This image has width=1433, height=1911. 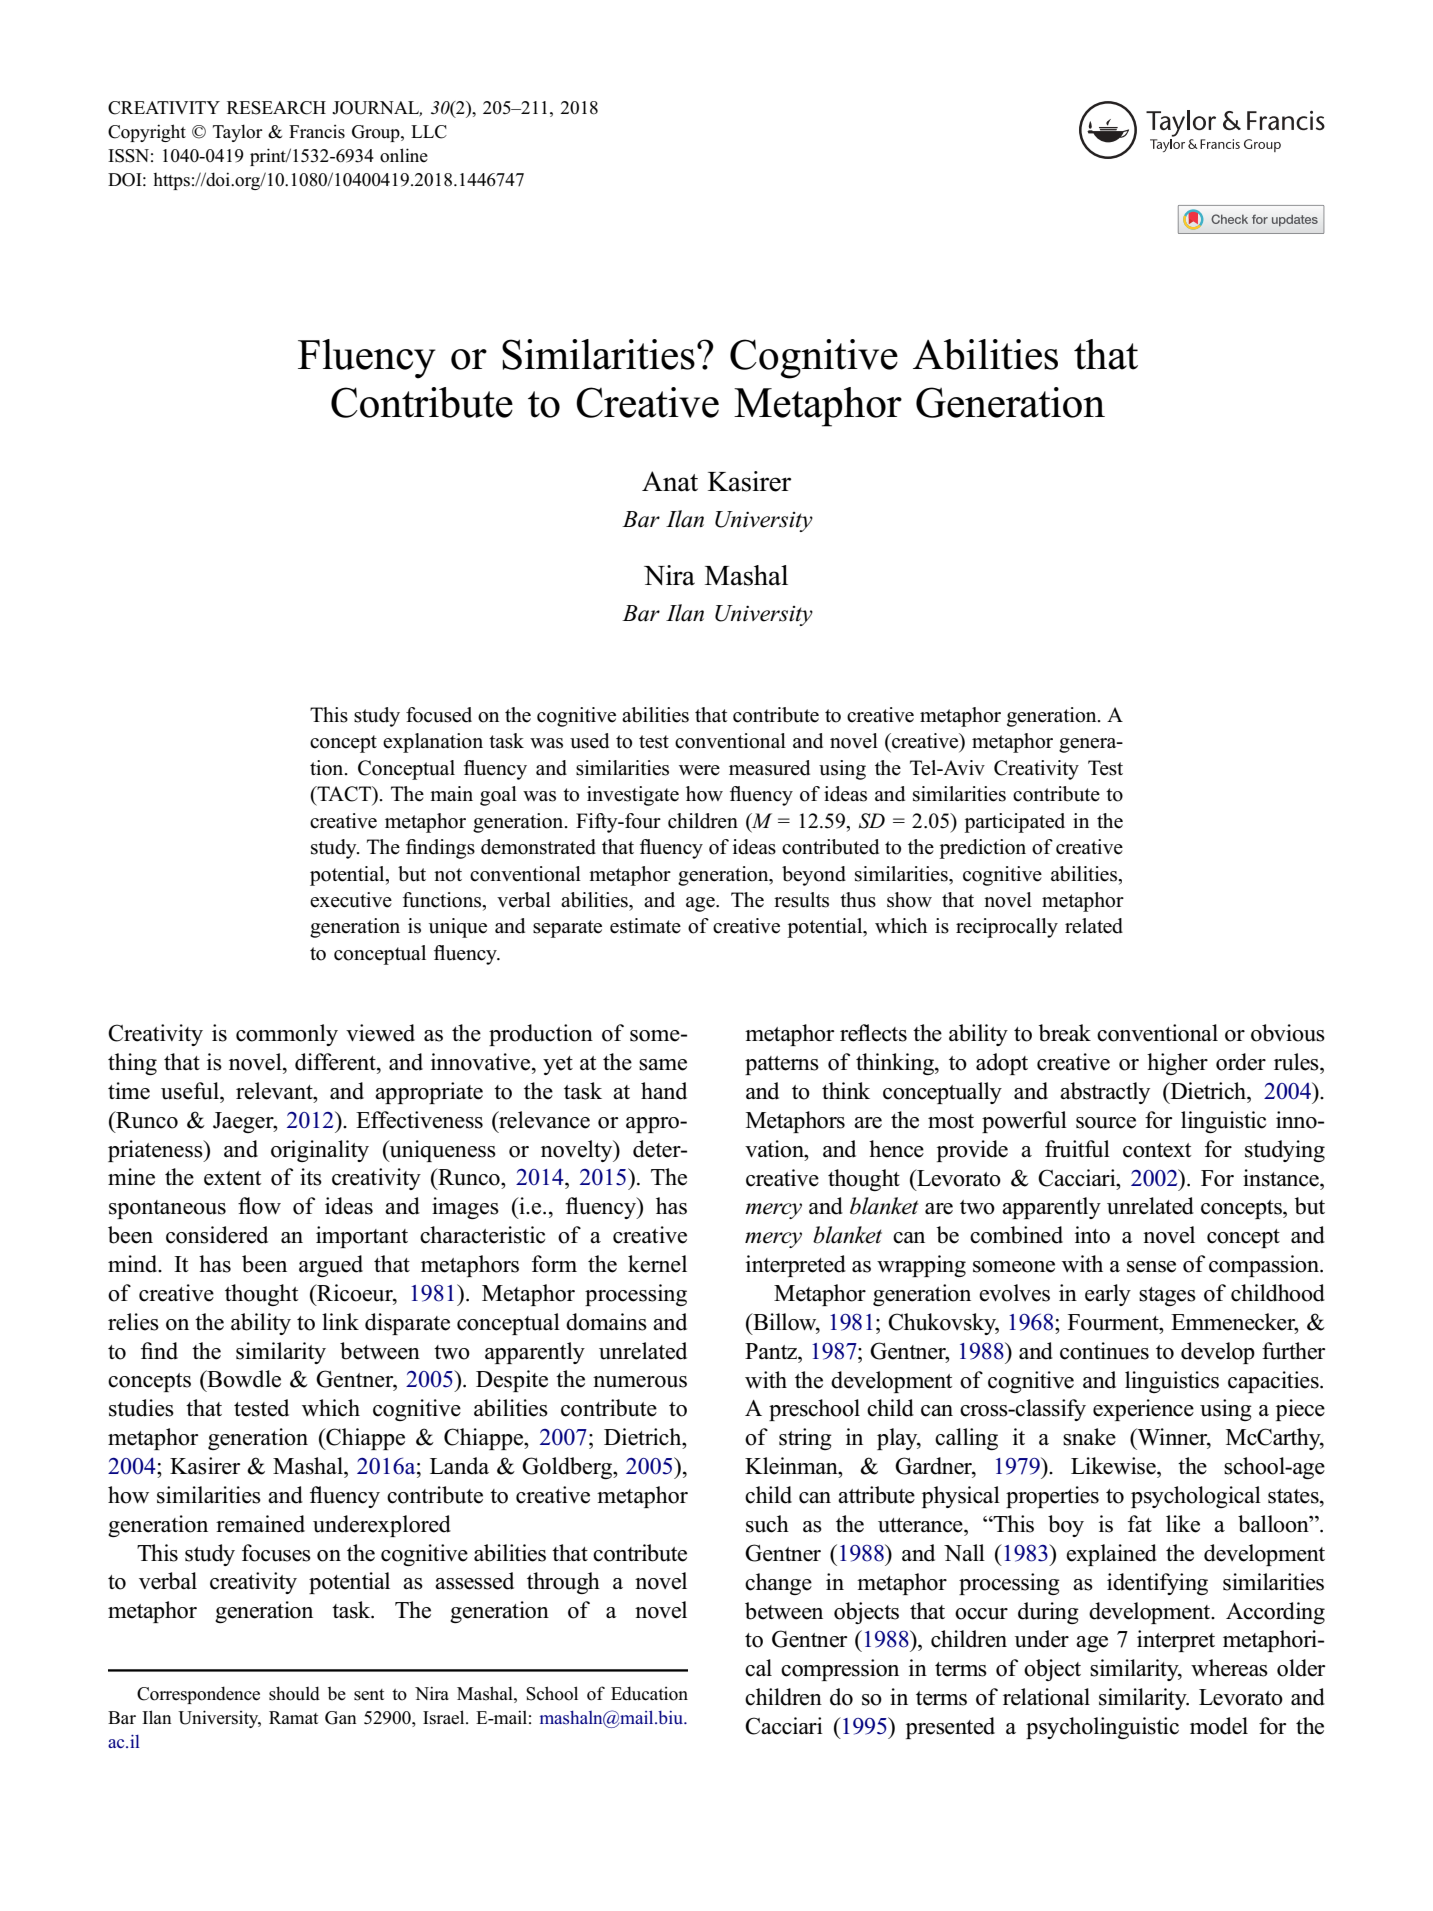 I want to click on should, so click(x=294, y=1693).
